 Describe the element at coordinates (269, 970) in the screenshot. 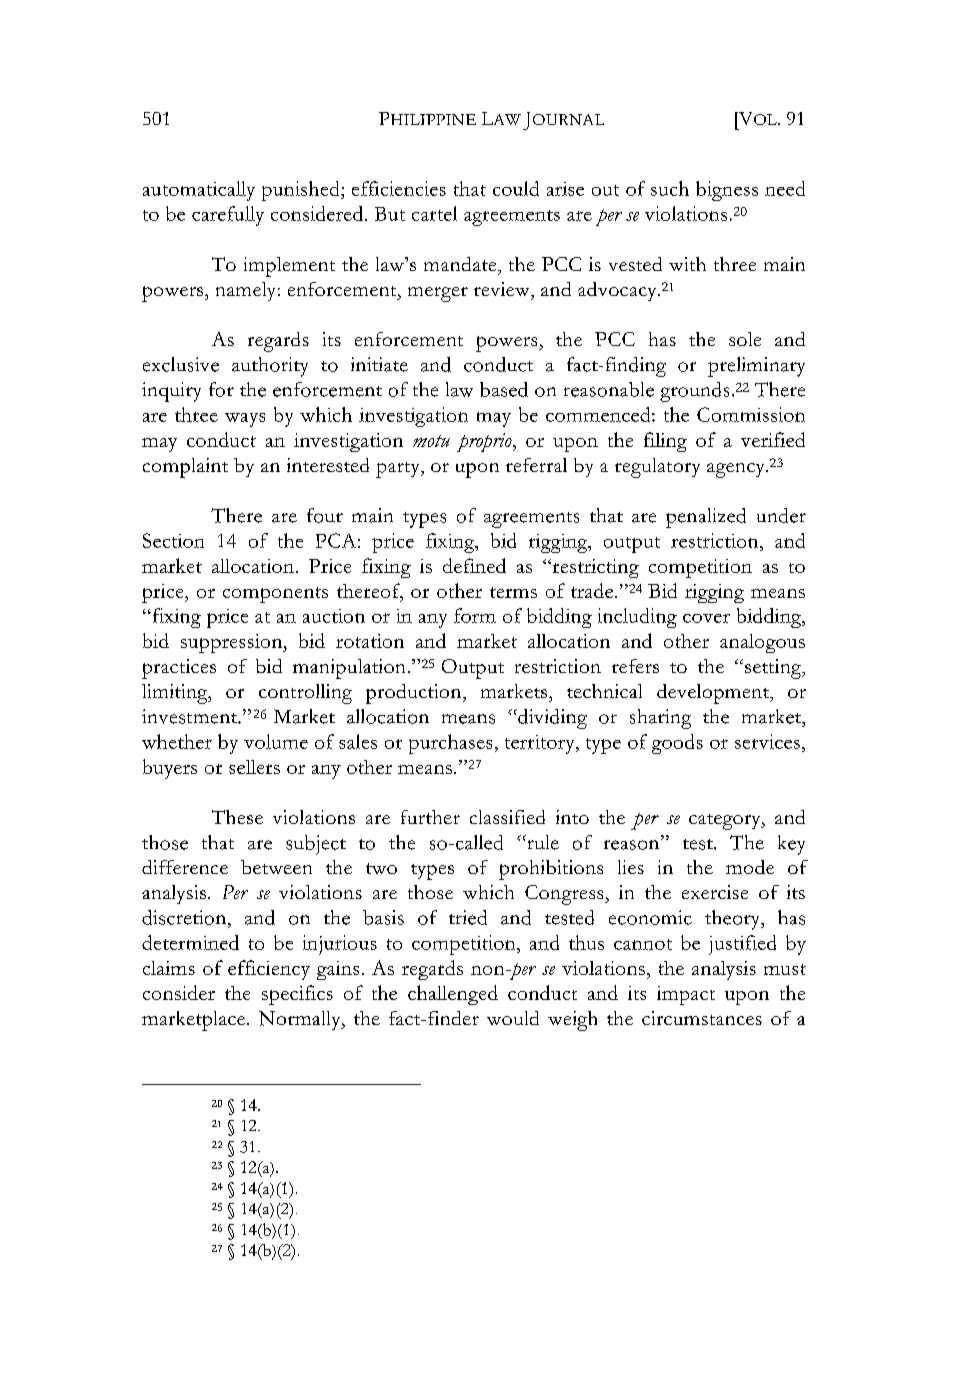

I see `efficiency` at that location.
